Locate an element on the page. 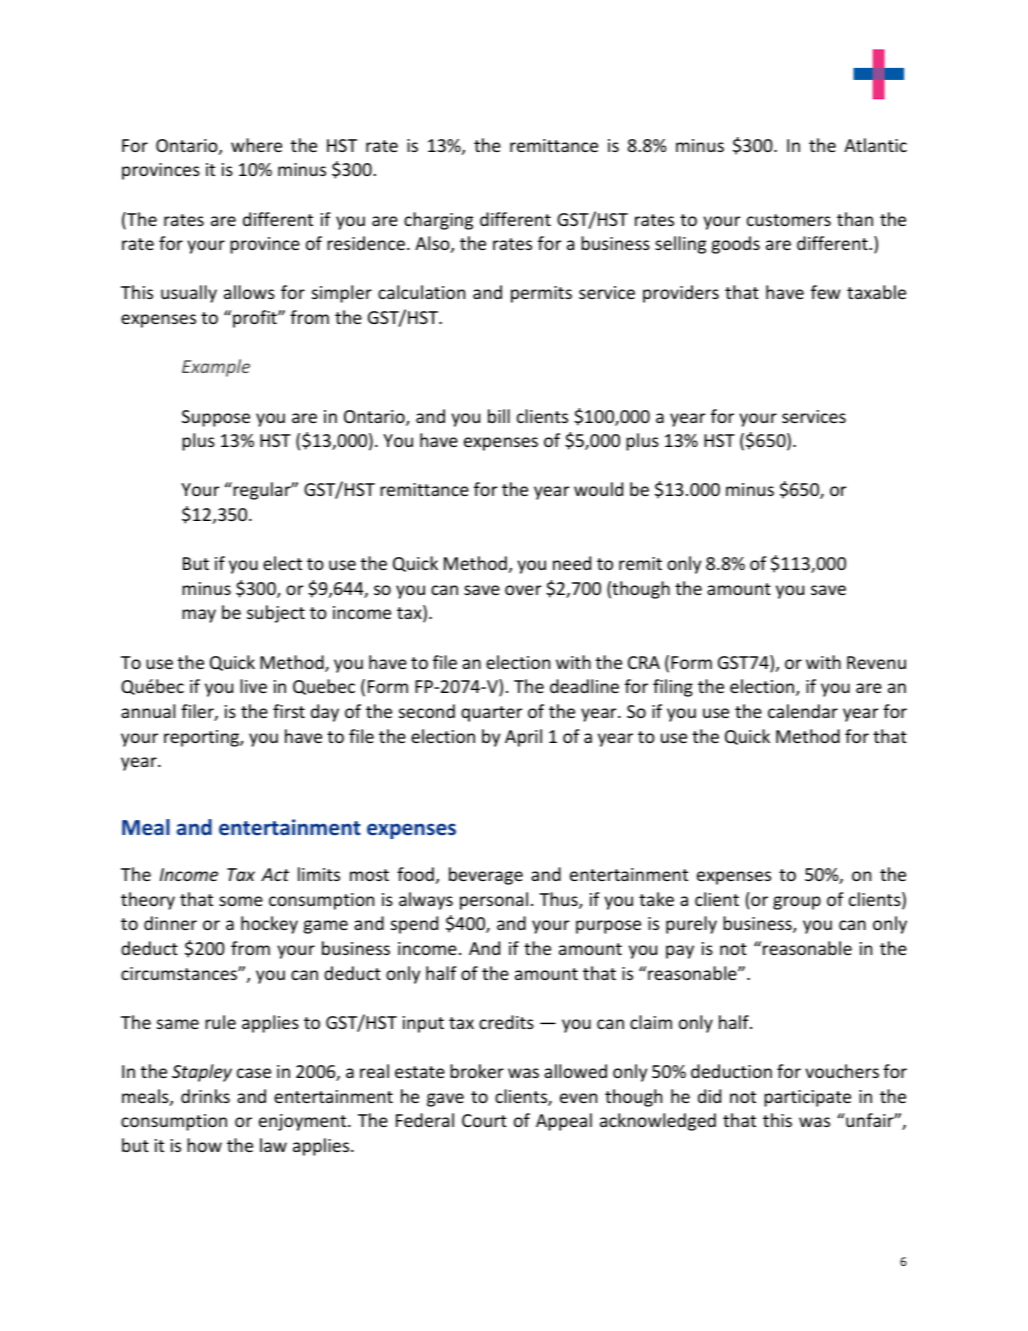  drinks is located at coordinates (205, 1096).
